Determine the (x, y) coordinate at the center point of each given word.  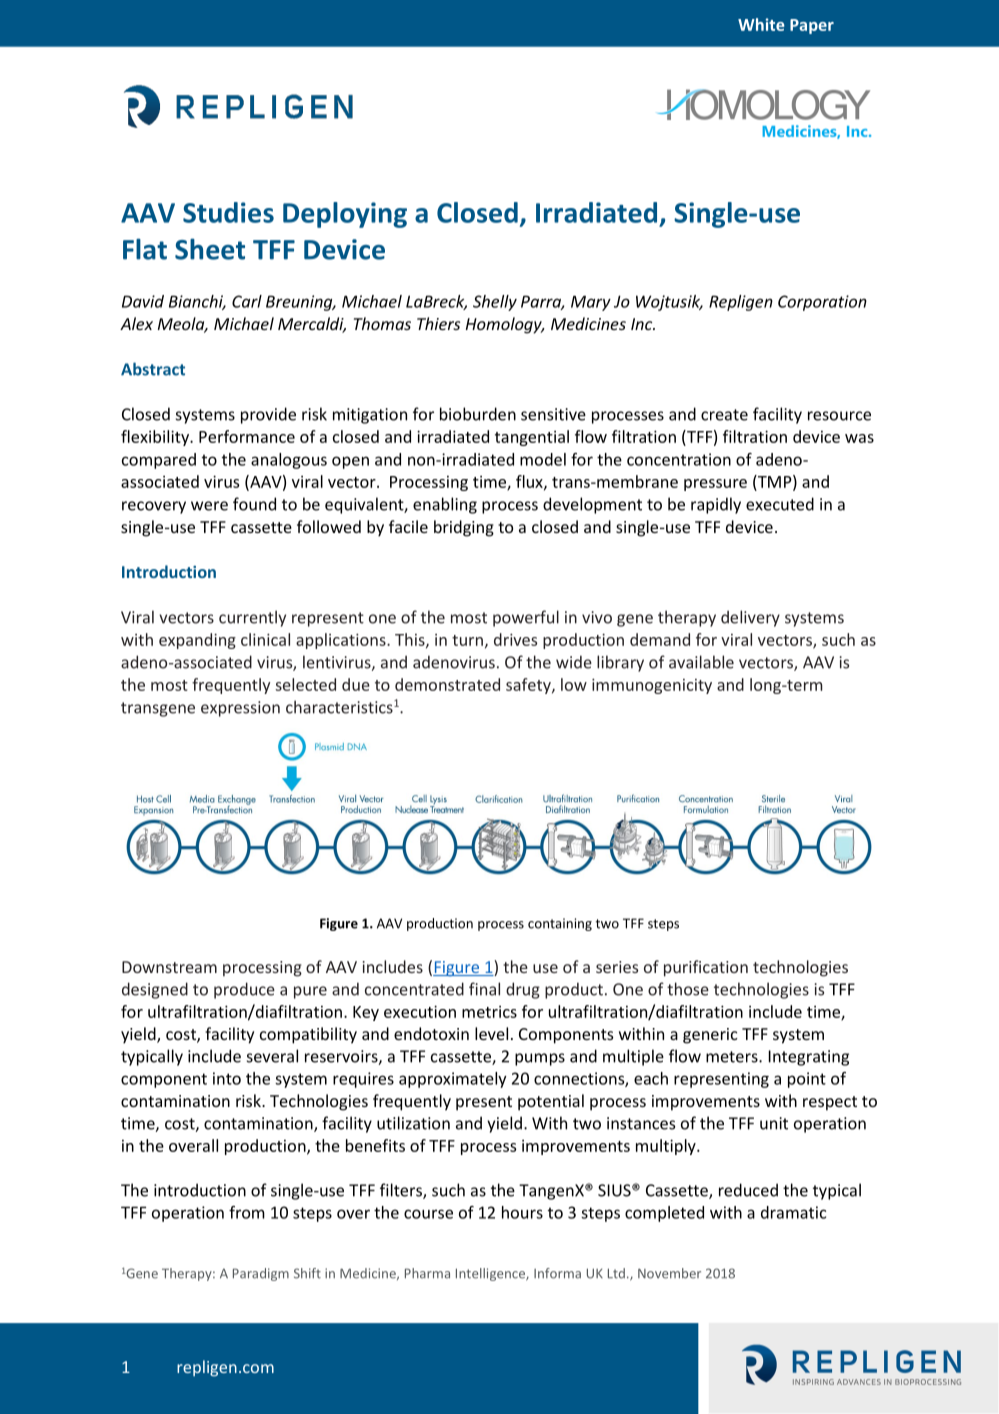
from (247, 1212)
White (761, 24)
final (484, 989)
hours (522, 1212)
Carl (247, 301)
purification (706, 968)
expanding (197, 641)
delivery (750, 618)
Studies (228, 212)
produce (244, 990)
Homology (505, 325)
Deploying (345, 215)
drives (515, 639)
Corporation (822, 303)
